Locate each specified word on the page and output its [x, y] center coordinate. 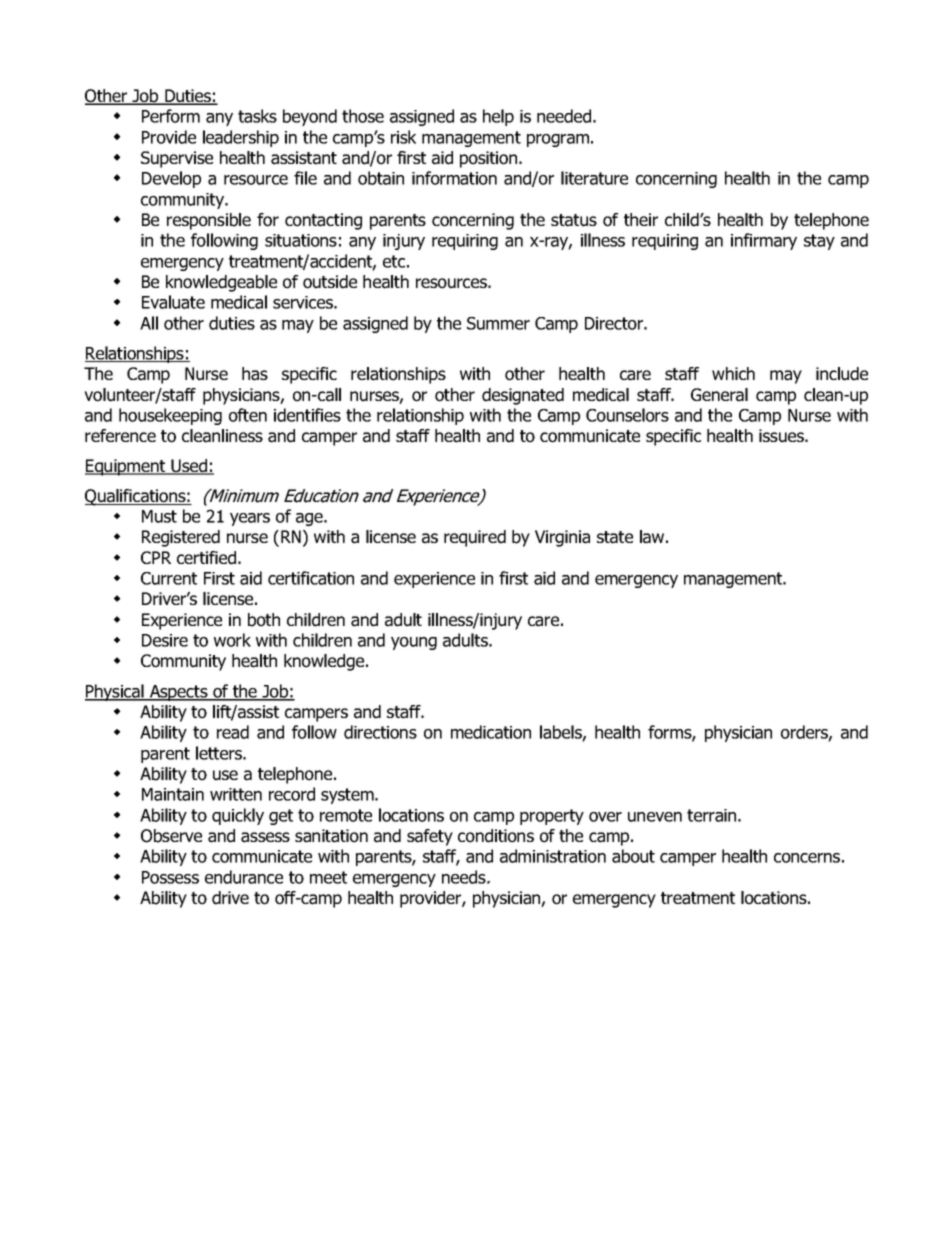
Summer [498, 323]
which [733, 373]
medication [491, 732]
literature [594, 178]
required [475, 538]
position [490, 159]
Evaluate [173, 302]
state [615, 537]
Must [159, 516]
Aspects [179, 693]
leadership [241, 138]
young [414, 643]
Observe [171, 836]
